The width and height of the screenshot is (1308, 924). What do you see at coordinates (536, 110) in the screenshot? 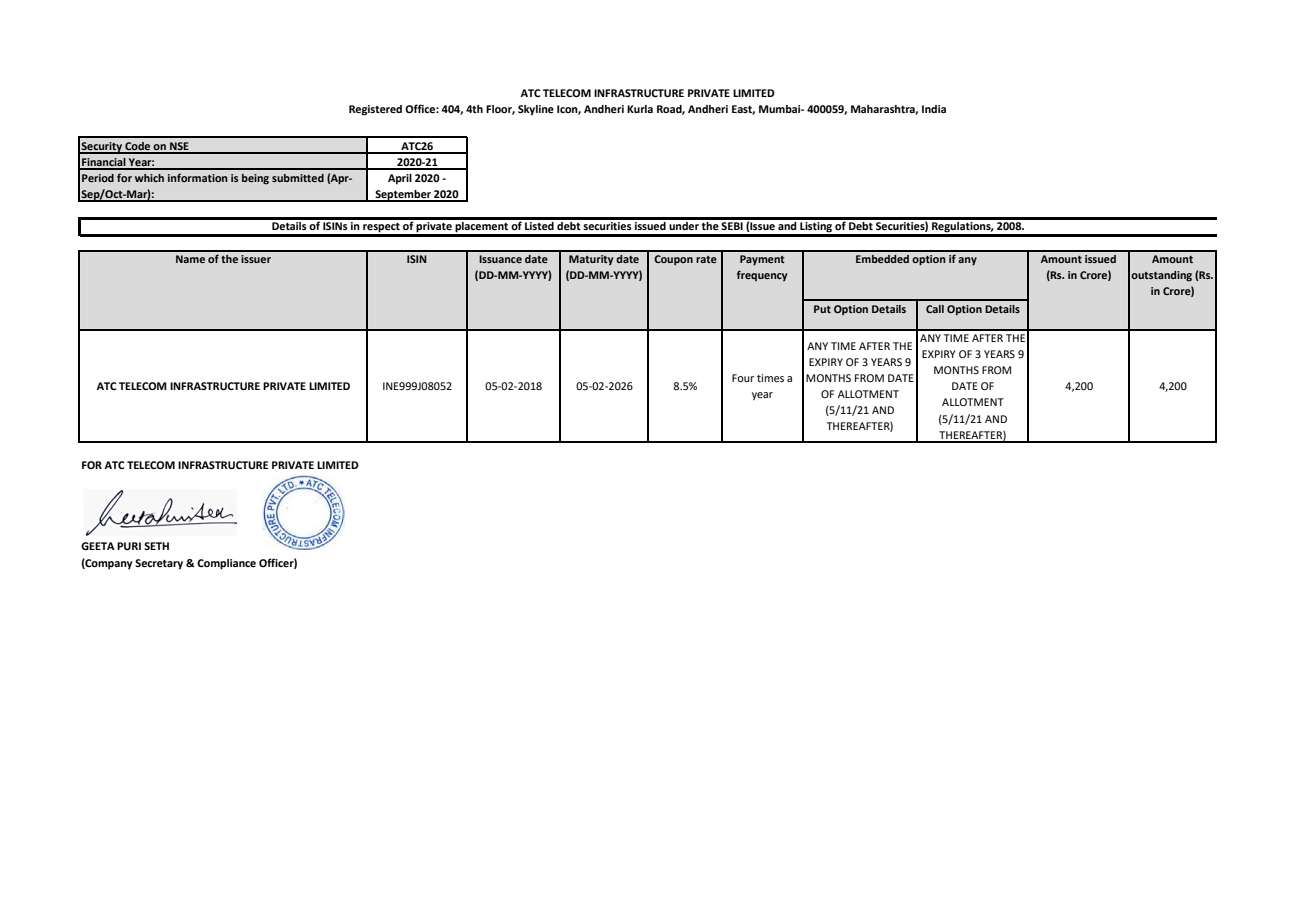
I see `Skyline` at bounding box center [536, 110].
